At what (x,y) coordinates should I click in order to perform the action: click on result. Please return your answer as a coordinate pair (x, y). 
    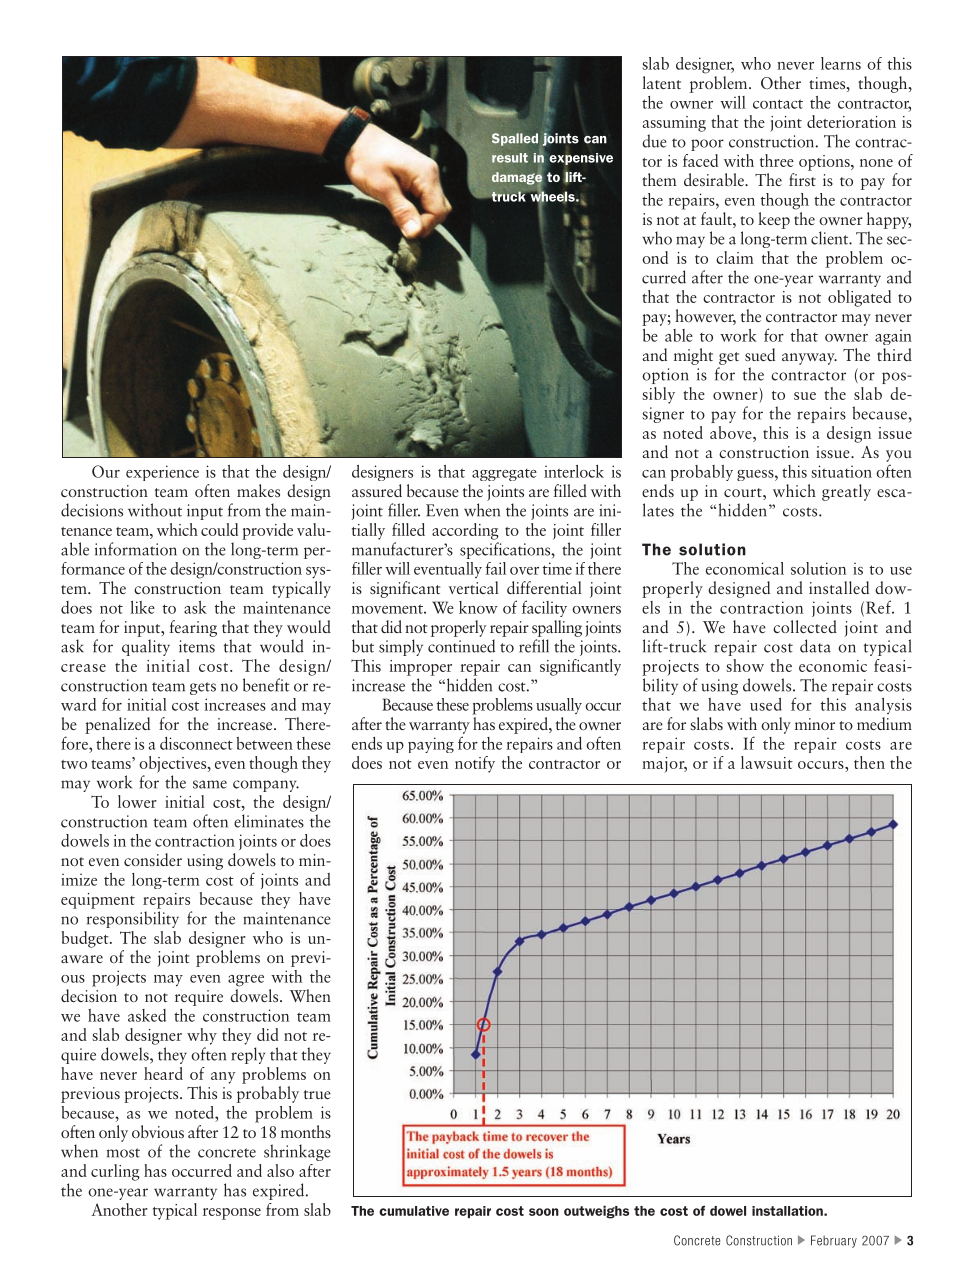
    Looking at the image, I should click on (510, 158).
